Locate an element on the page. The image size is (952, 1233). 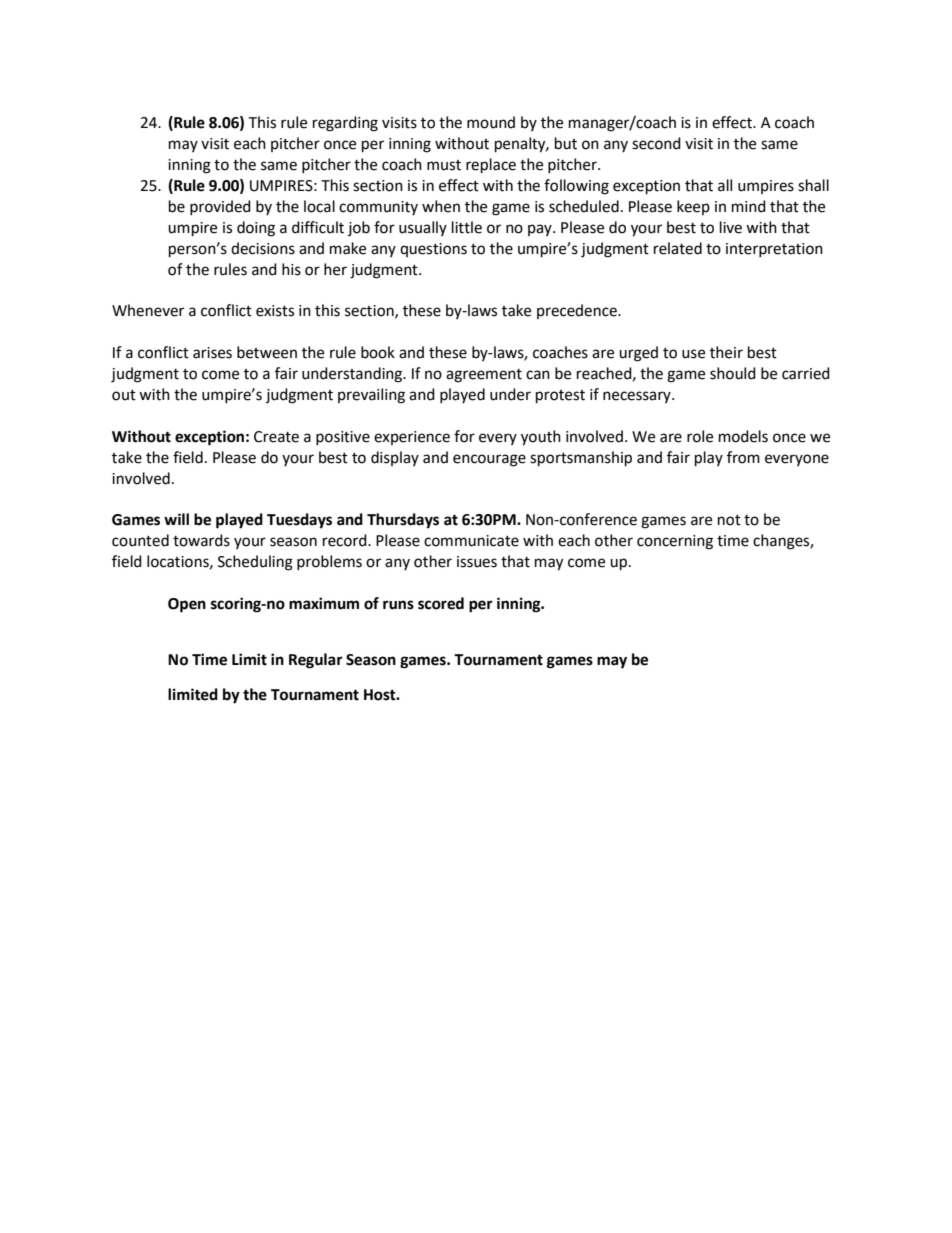
second is located at coordinates (656, 143).
